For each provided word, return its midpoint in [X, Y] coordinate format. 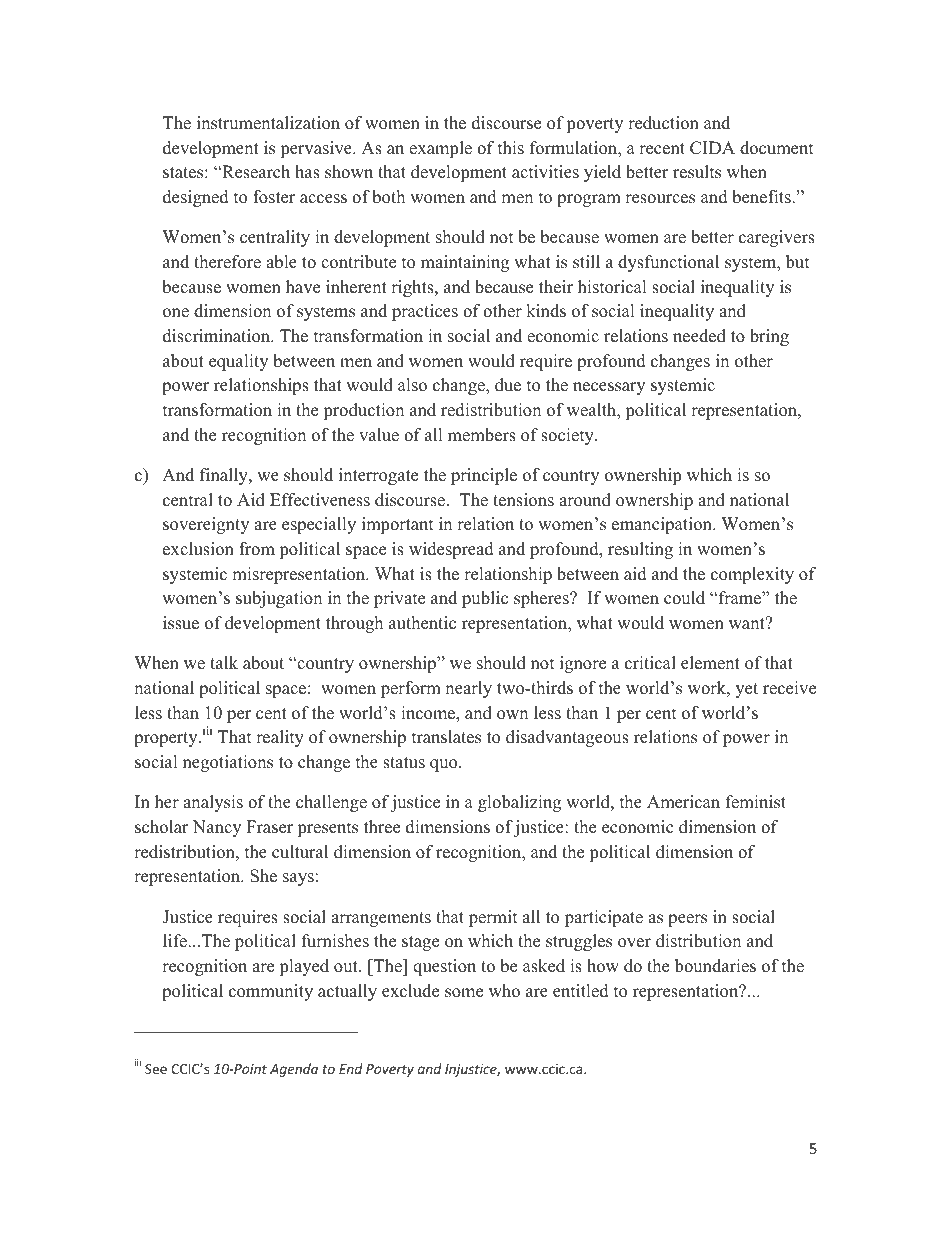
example [440, 149]
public [485, 599]
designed [196, 198]
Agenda [294, 1070]
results [697, 172]
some [464, 993]
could [684, 598]
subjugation [279, 599]
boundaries [715, 966]
